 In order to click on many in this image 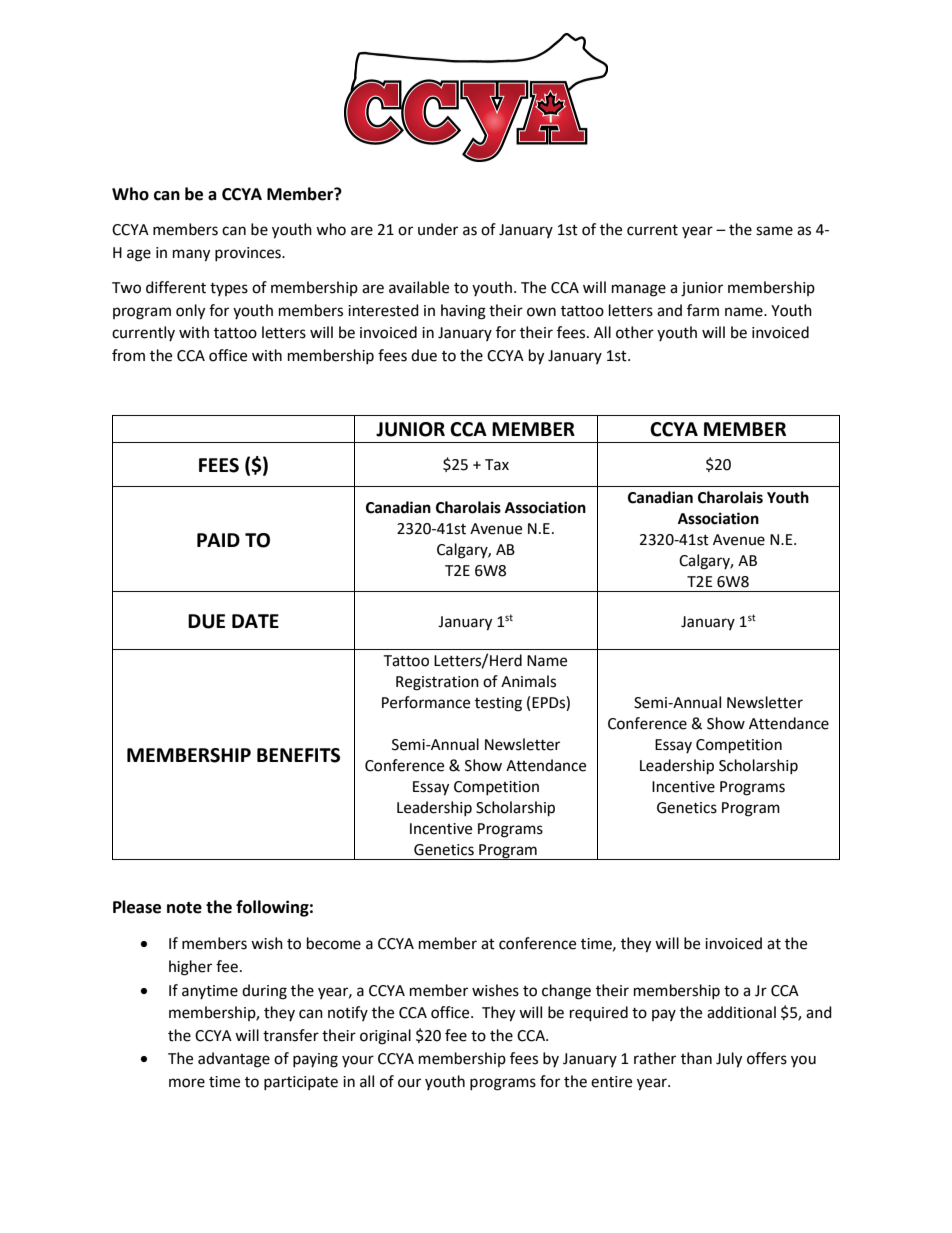, I will do `click(191, 255)`.
